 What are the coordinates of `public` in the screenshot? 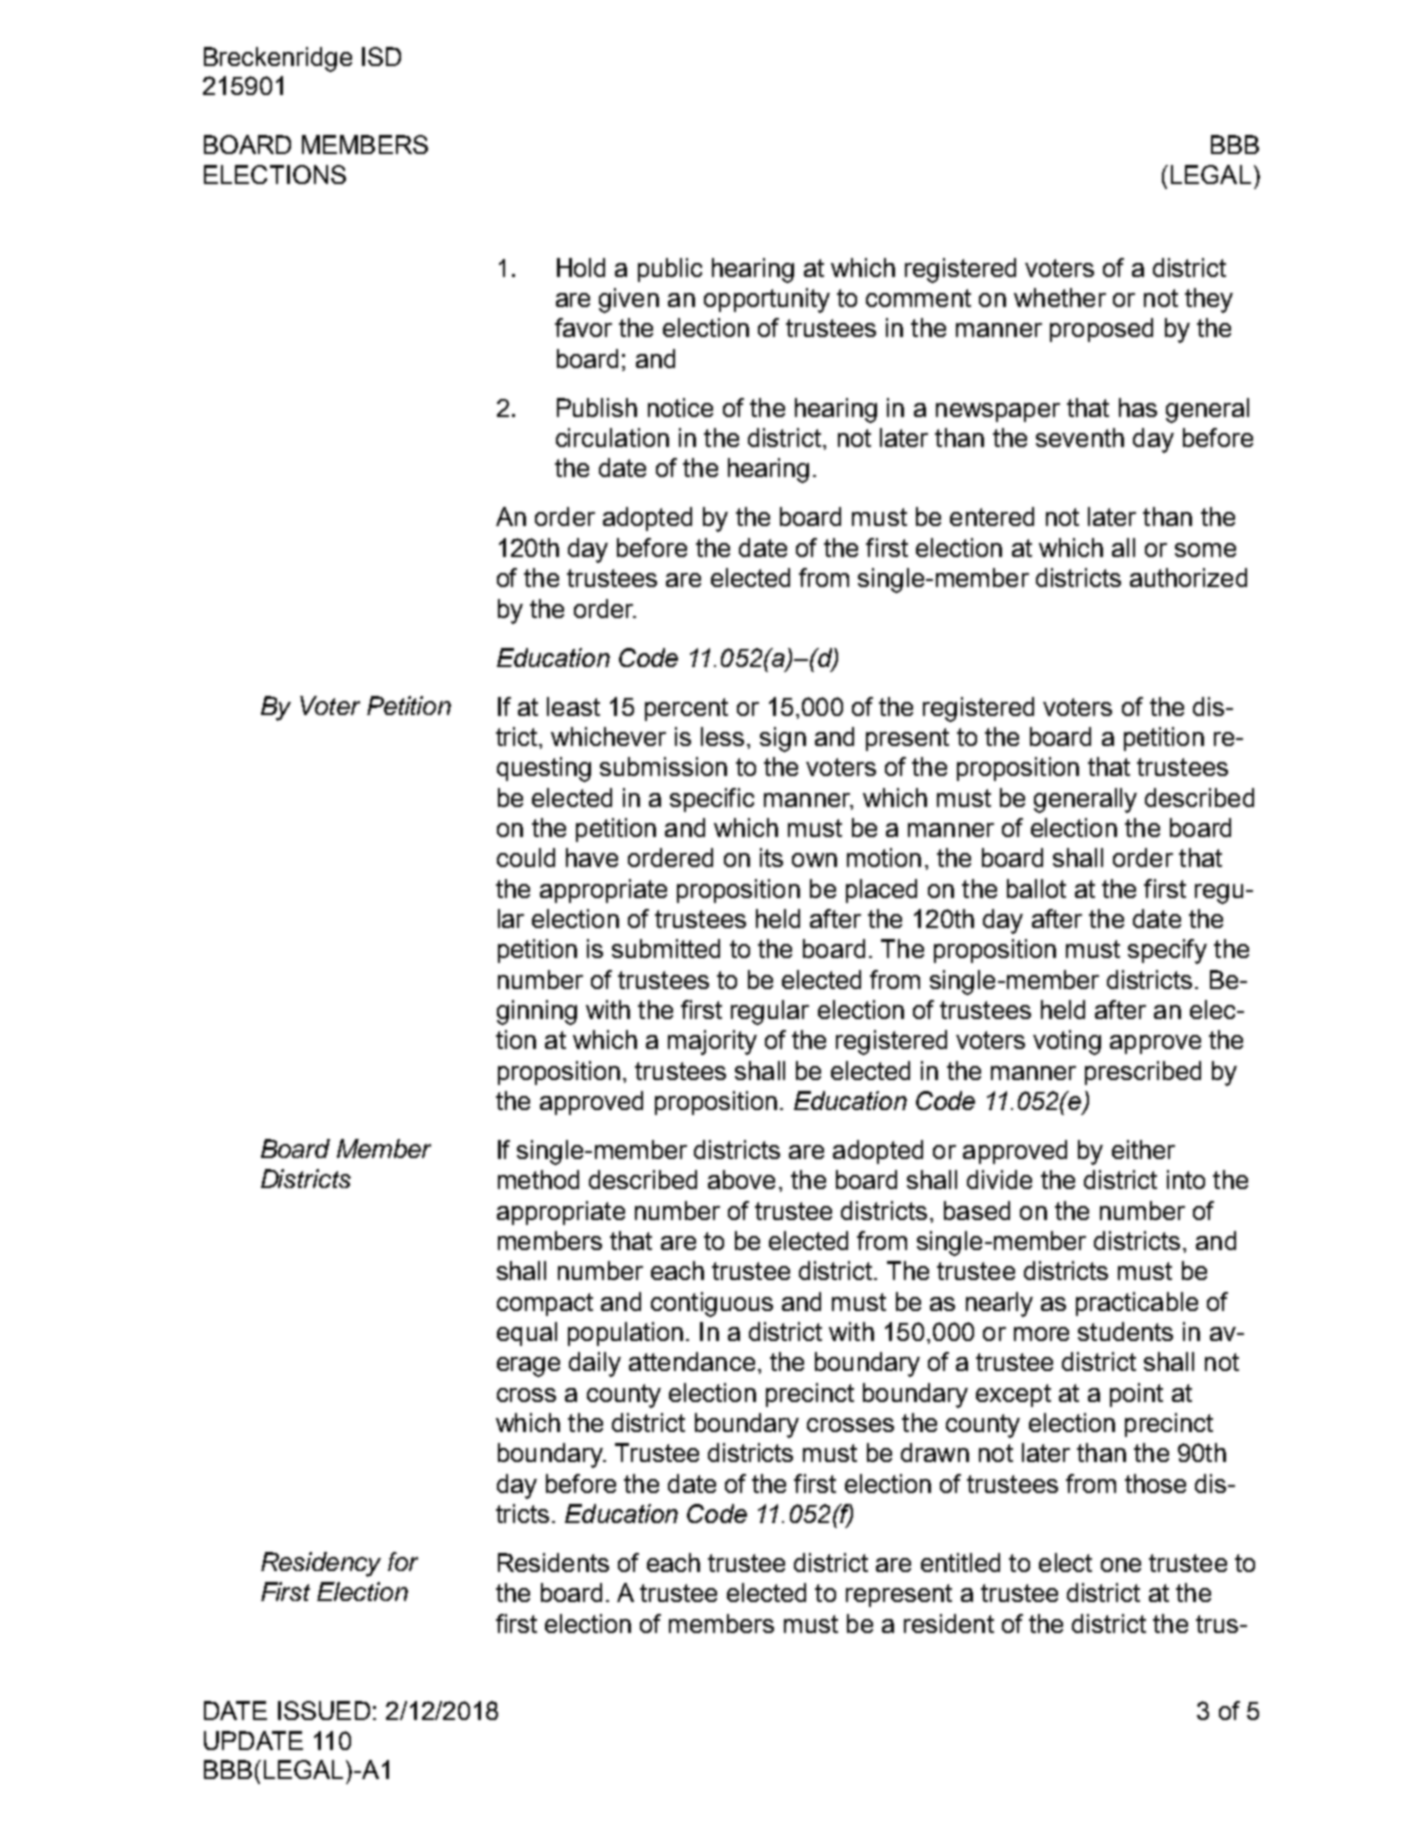 It's located at (670, 270).
